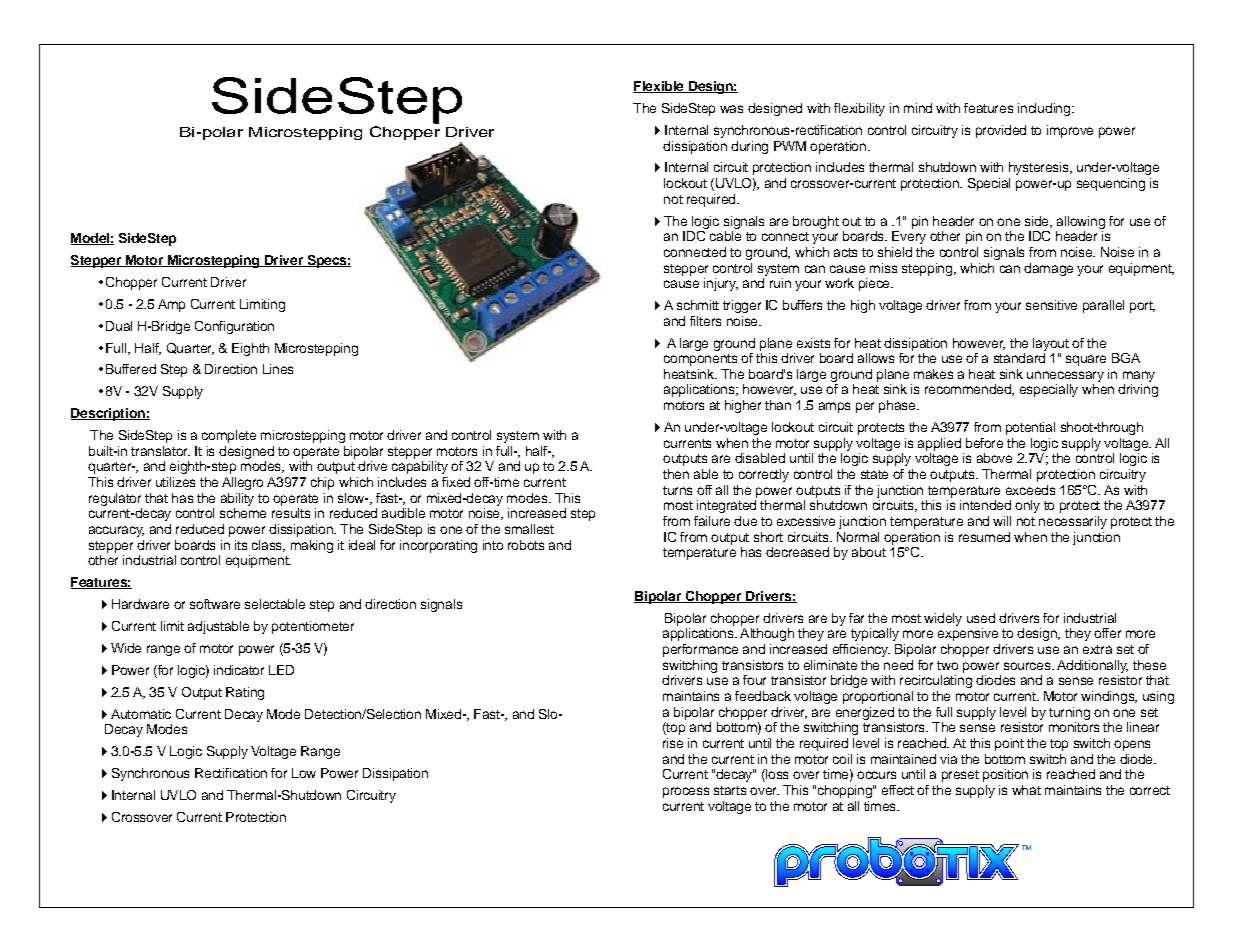 Image resolution: width=1233 pixels, height=952 pixels. What do you see at coordinates (731, 109) in the screenshot?
I see `was` at bounding box center [731, 109].
